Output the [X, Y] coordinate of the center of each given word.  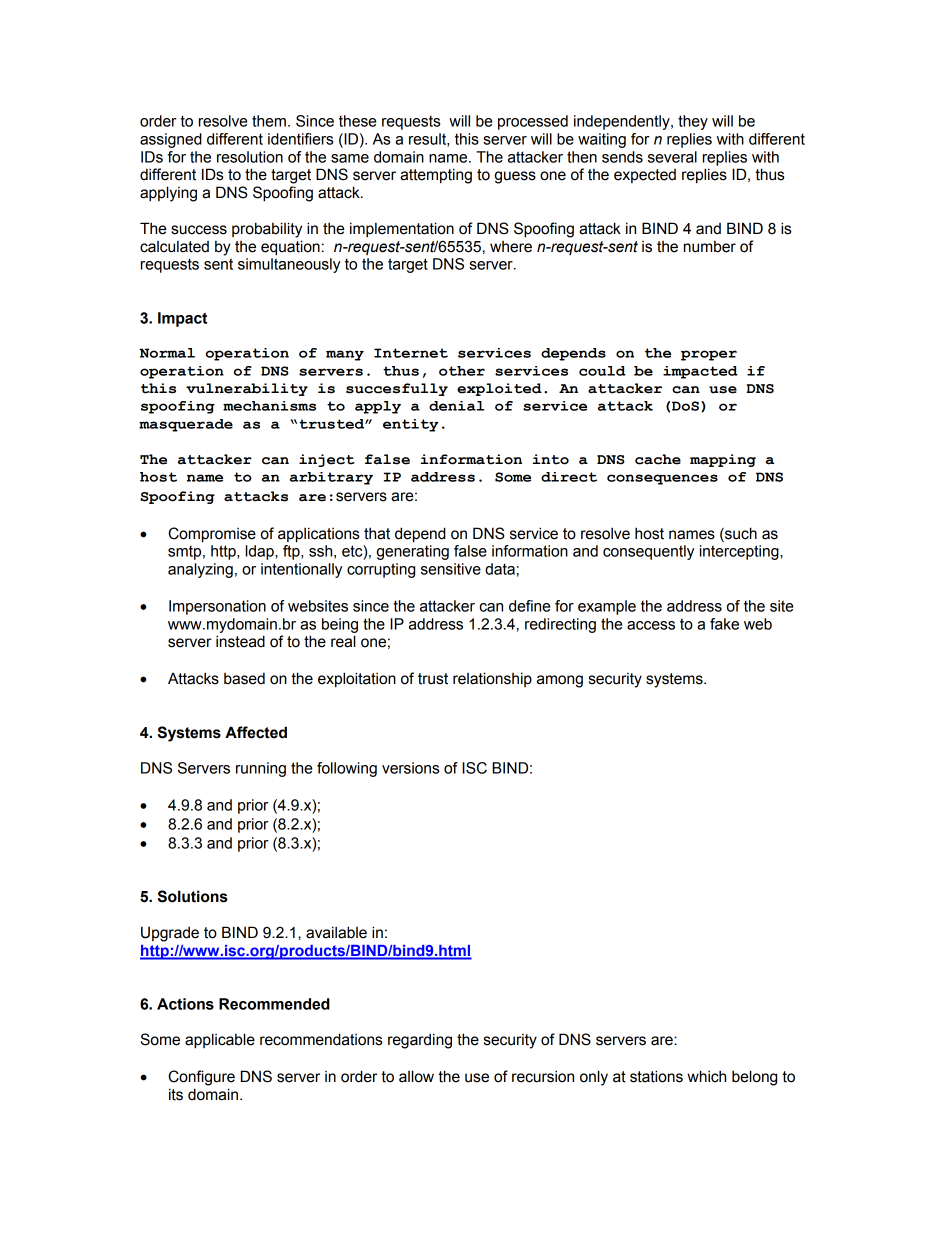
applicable [220, 1040]
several [672, 157]
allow [416, 1076]
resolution [250, 157]
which [706, 1076]
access [651, 625]
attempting [436, 176]
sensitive [451, 569]
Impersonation [217, 607]
